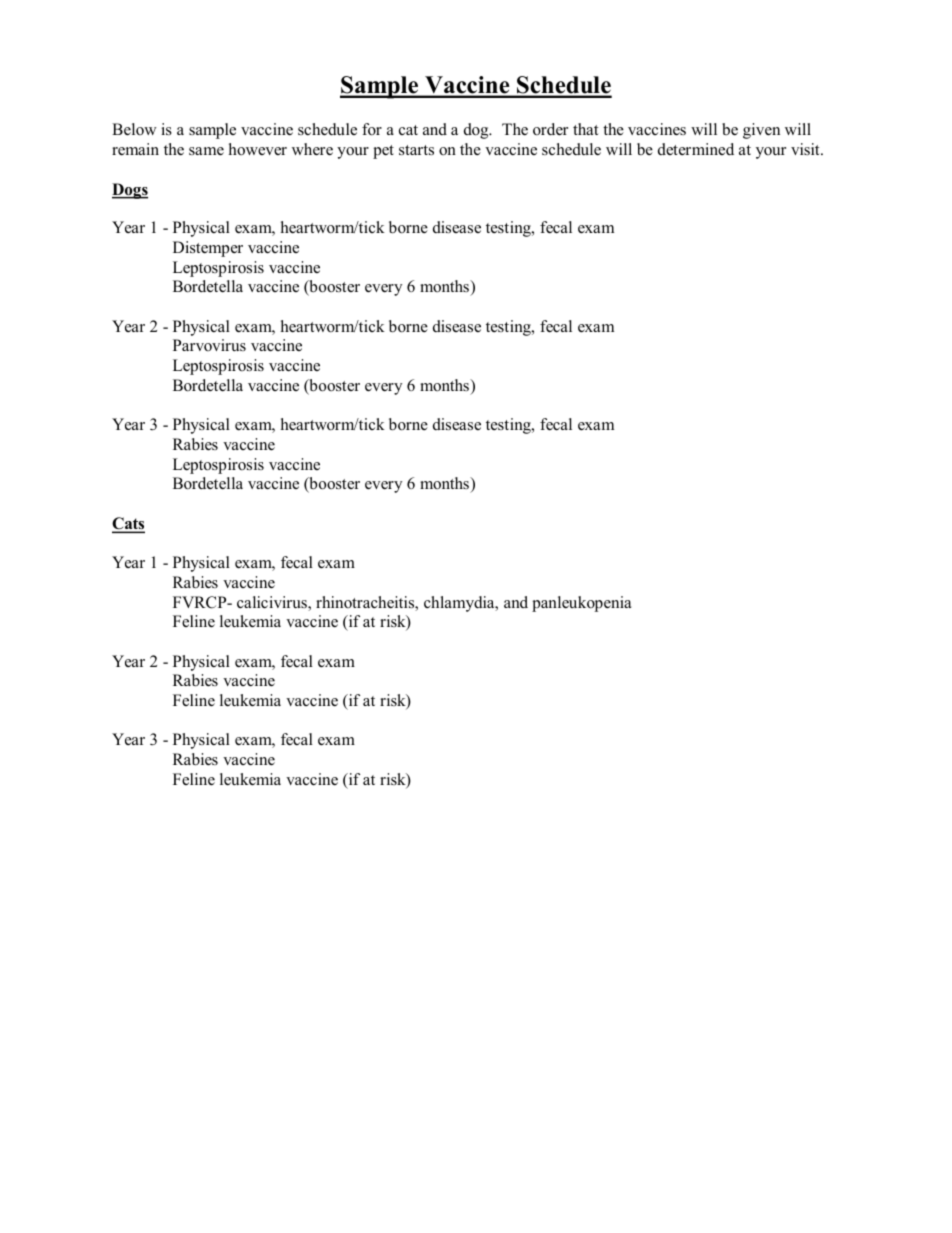 The height and width of the screenshot is (1233, 952). Describe the element at coordinates (585, 129) in the screenshot. I see `that` at that location.
